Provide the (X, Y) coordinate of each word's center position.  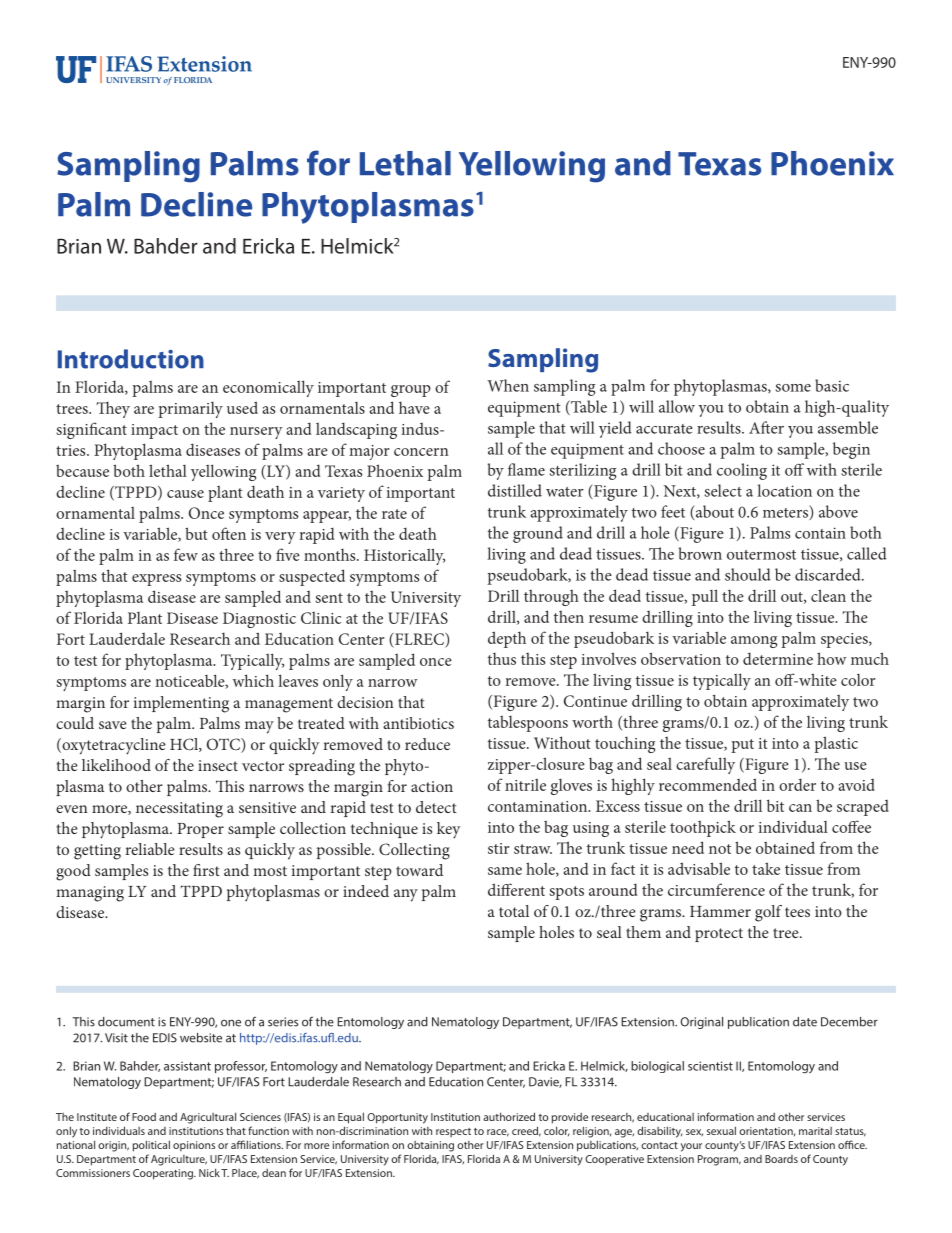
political (151, 1146)
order (797, 784)
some (793, 388)
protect (719, 935)
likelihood (116, 765)
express (156, 580)
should (748, 574)
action (432, 786)
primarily (190, 410)
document (126, 1022)
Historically (404, 556)
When (508, 385)
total (514, 911)
